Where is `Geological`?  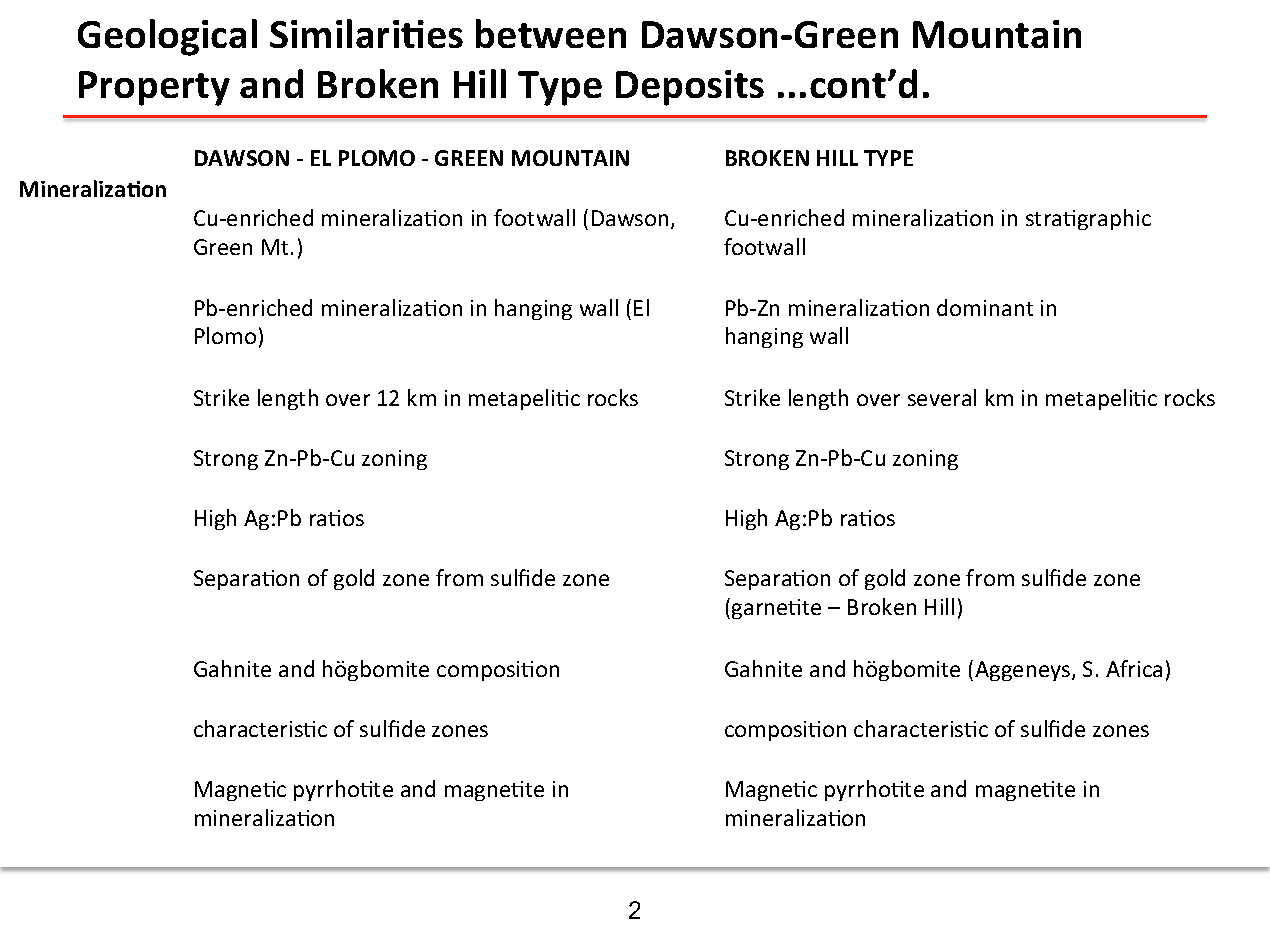 Geological is located at coordinates (167, 37).
